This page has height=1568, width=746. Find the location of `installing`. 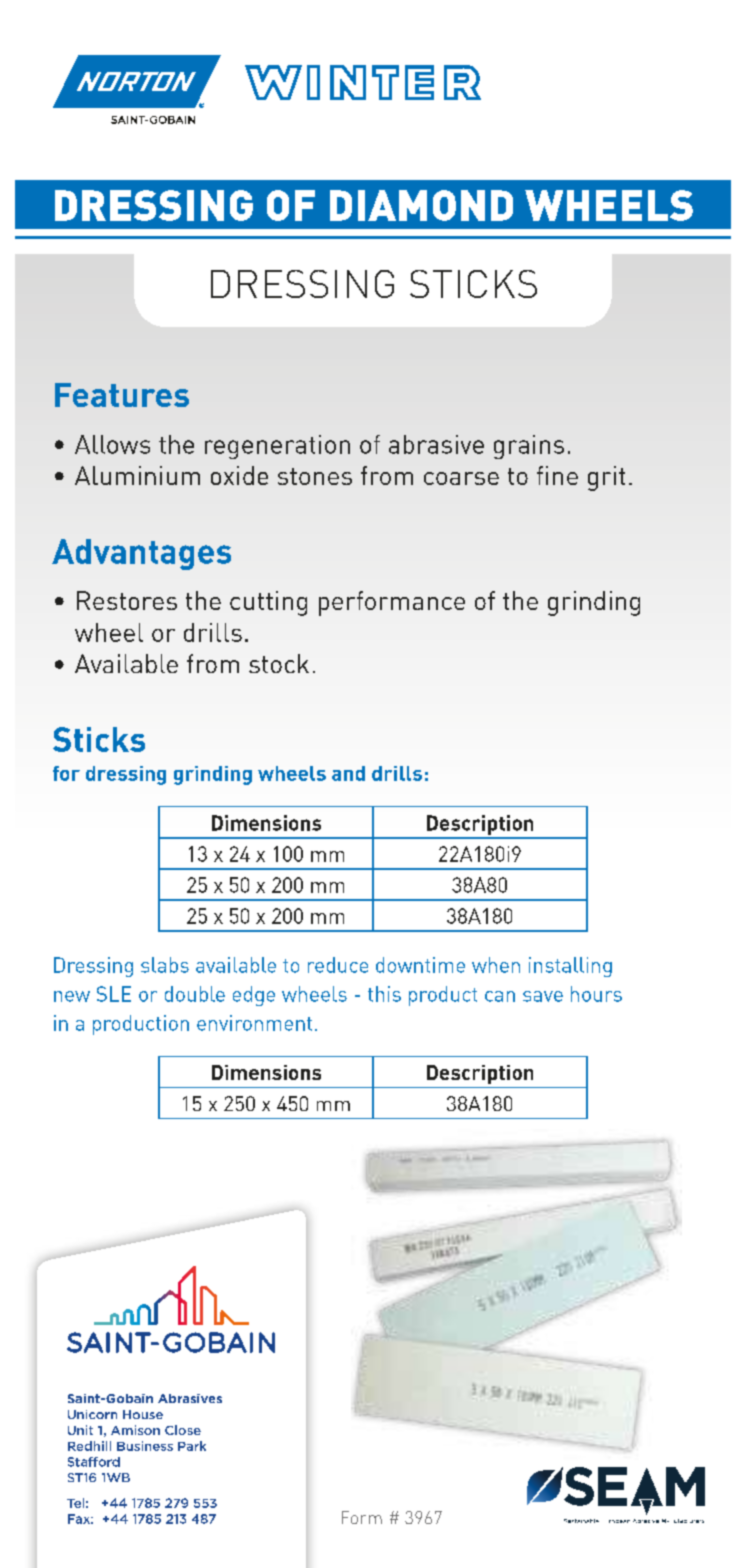

installing is located at coordinates (570, 967).
